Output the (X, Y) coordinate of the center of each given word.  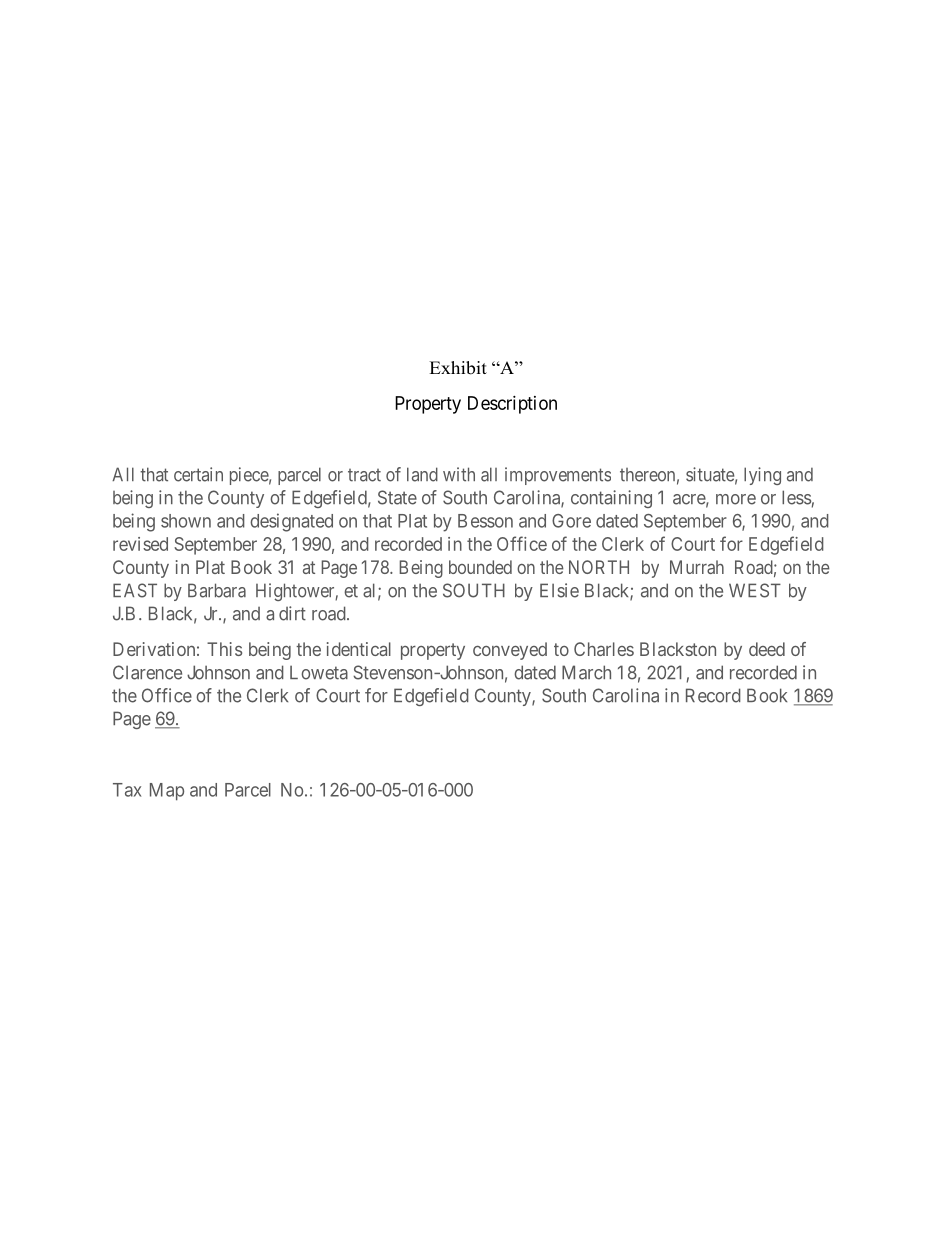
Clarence (147, 672)
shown (186, 521)
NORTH (599, 567)
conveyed (510, 651)
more (736, 499)
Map (167, 792)
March (586, 672)
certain (198, 474)
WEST (755, 590)
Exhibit (458, 368)
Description (512, 405)
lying (762, 476)
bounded (480, 567)
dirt (292, 613)
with (459, 474)
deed (767, 649)
